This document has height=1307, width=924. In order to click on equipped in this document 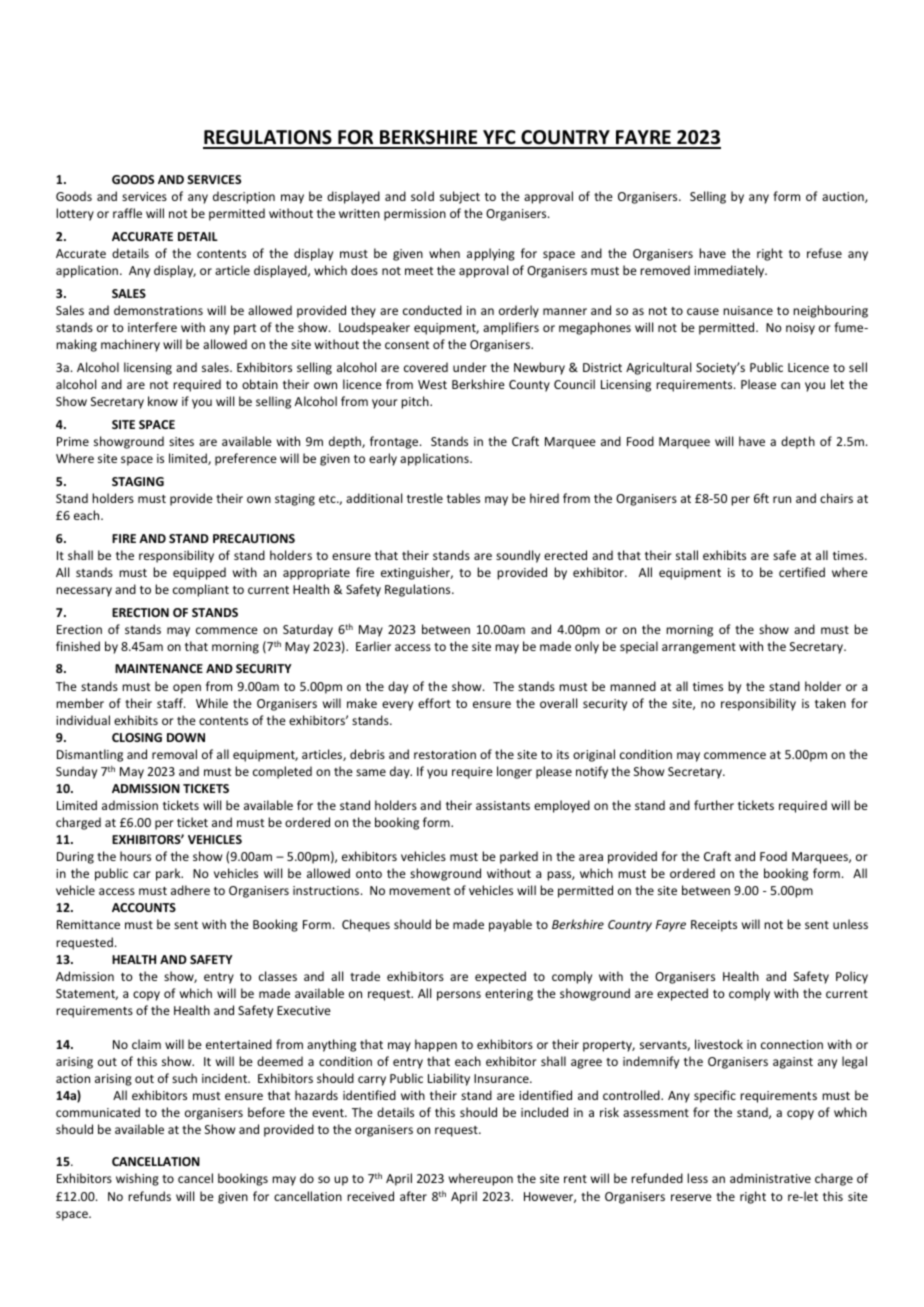, I will do `click(199, 573)`.
